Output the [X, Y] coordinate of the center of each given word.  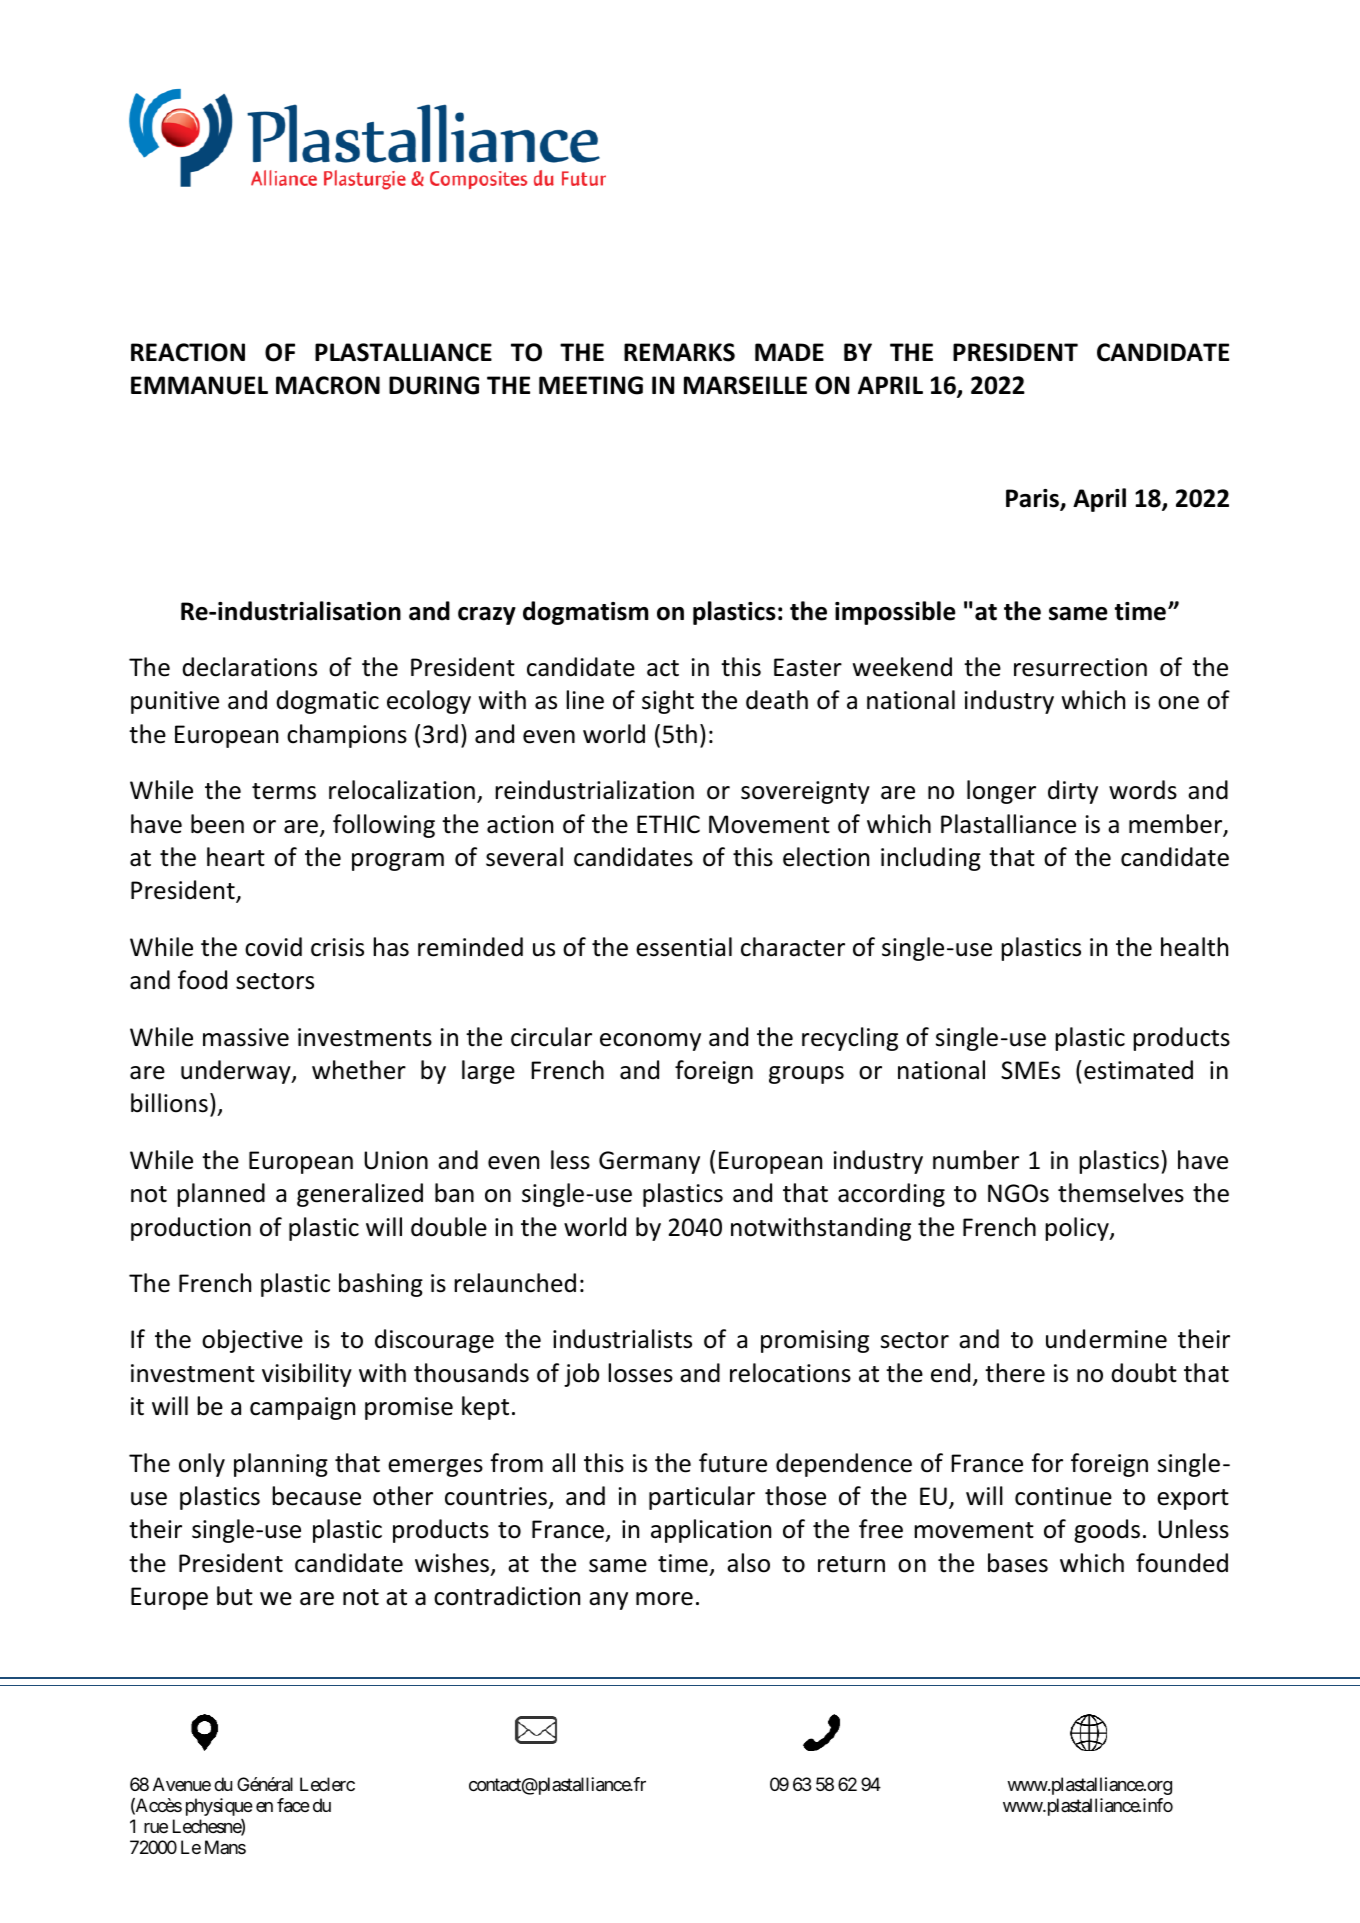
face [293, 1805]
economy [650, 1042]
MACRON [328, 385]
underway [237, 1072]
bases [1018, 1563]
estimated [1138, 1070]
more [664, 1599]
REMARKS [679, 352]
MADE [789, 352]
